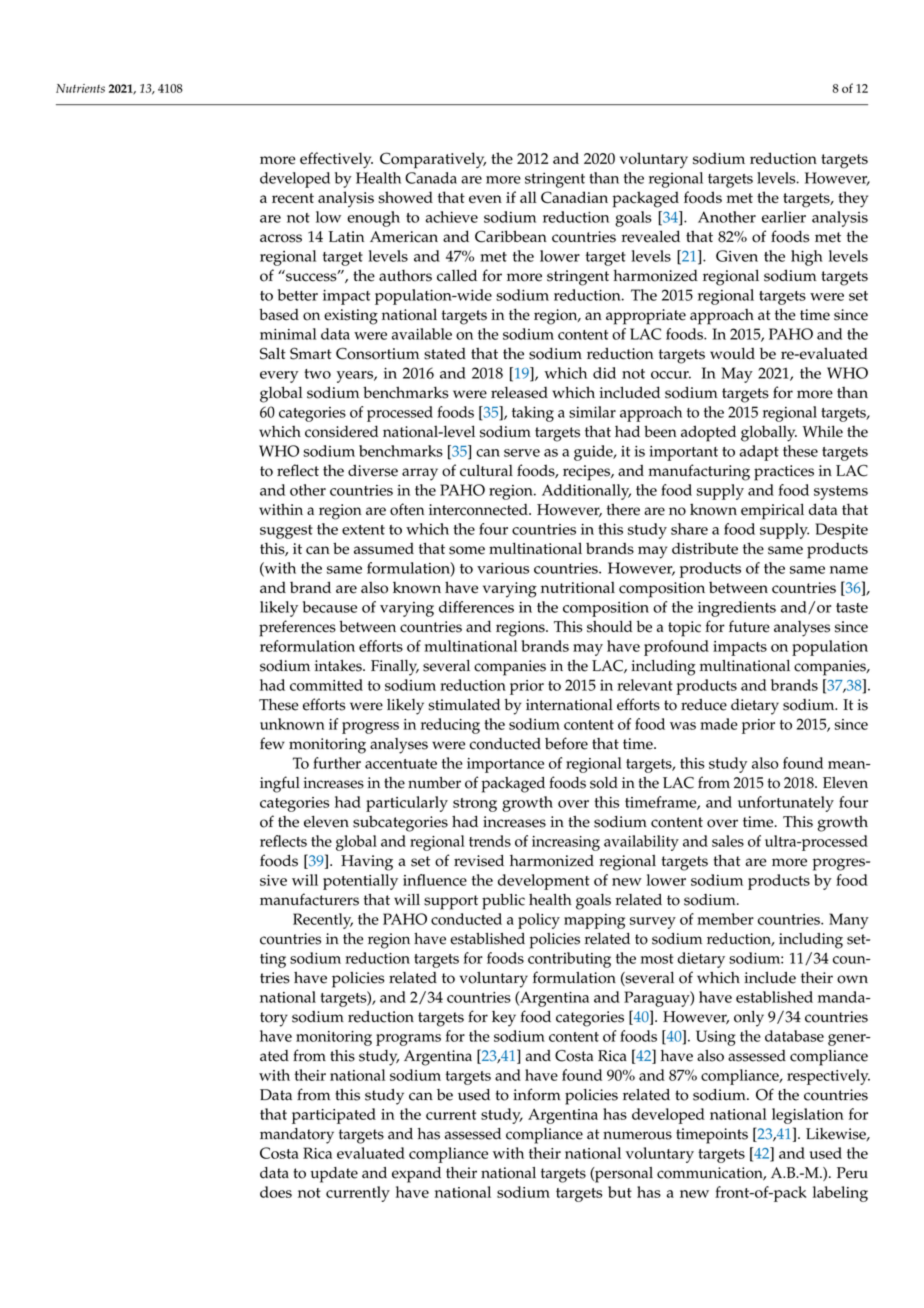  I want to click on preferences, so click(297, 628).
